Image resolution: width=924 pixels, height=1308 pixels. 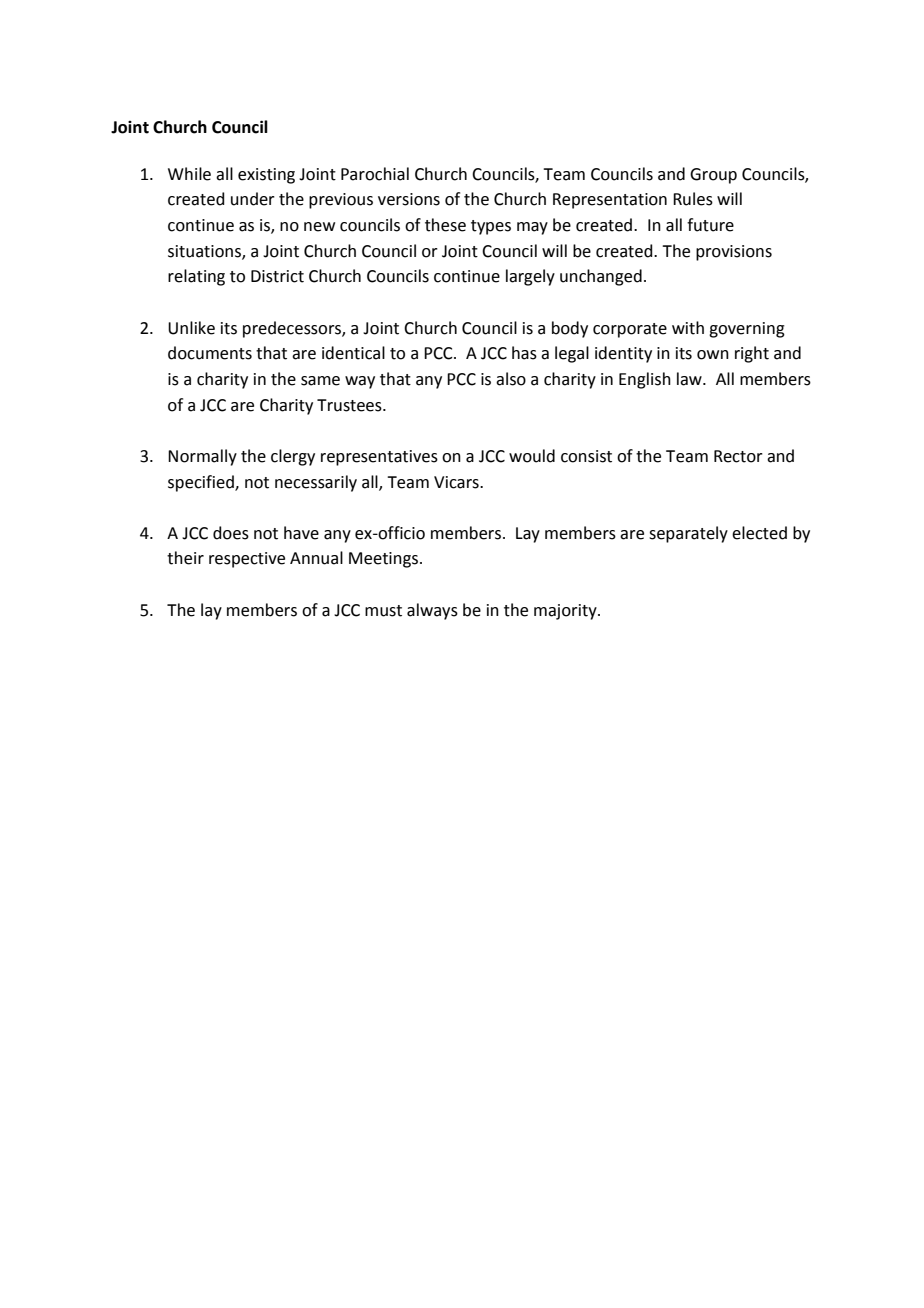 What do you see at coordinates (690, 379) in the document?
I see `law` at bounding box center [690, 379].
